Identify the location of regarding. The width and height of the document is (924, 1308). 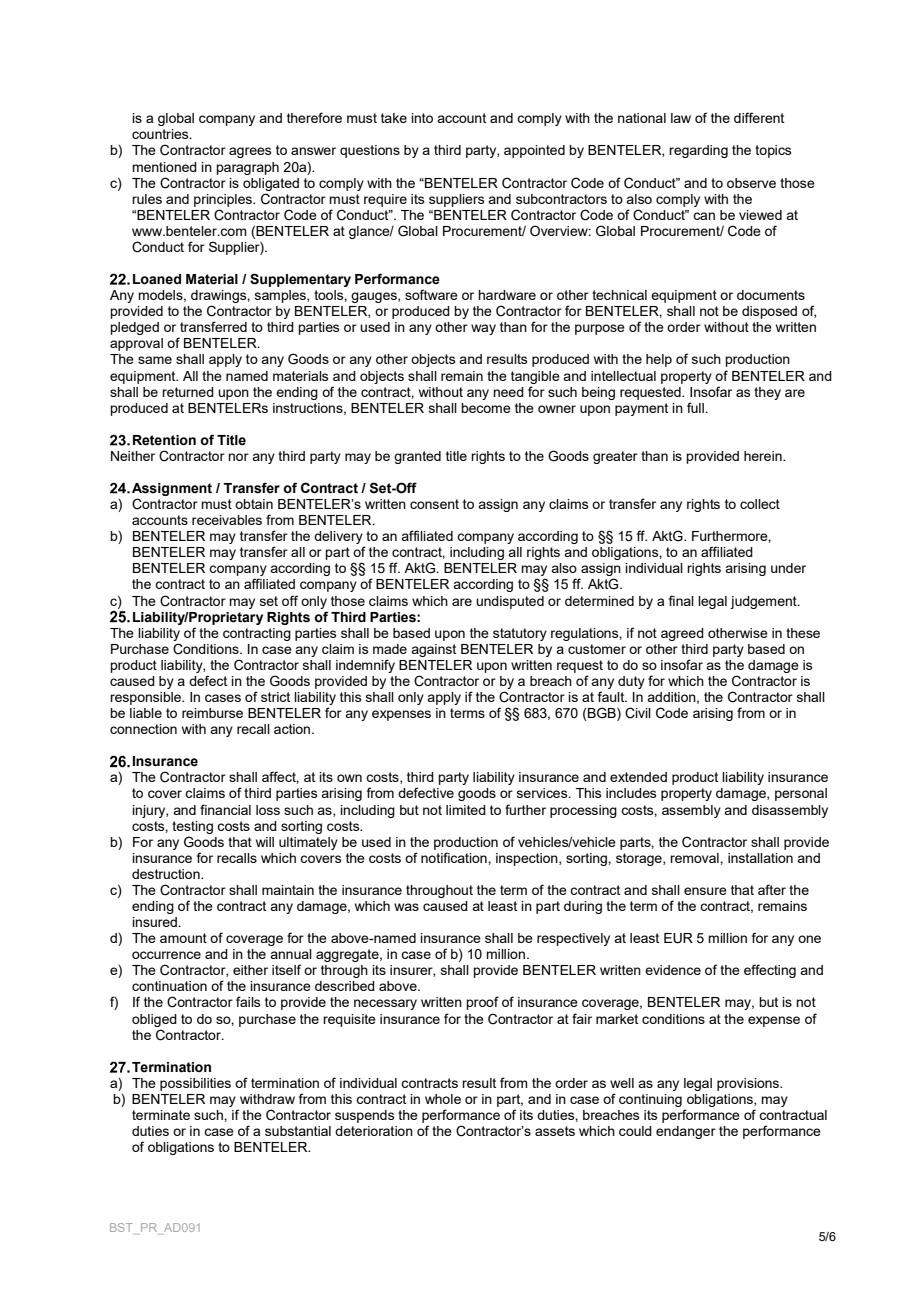
(698, 151).
